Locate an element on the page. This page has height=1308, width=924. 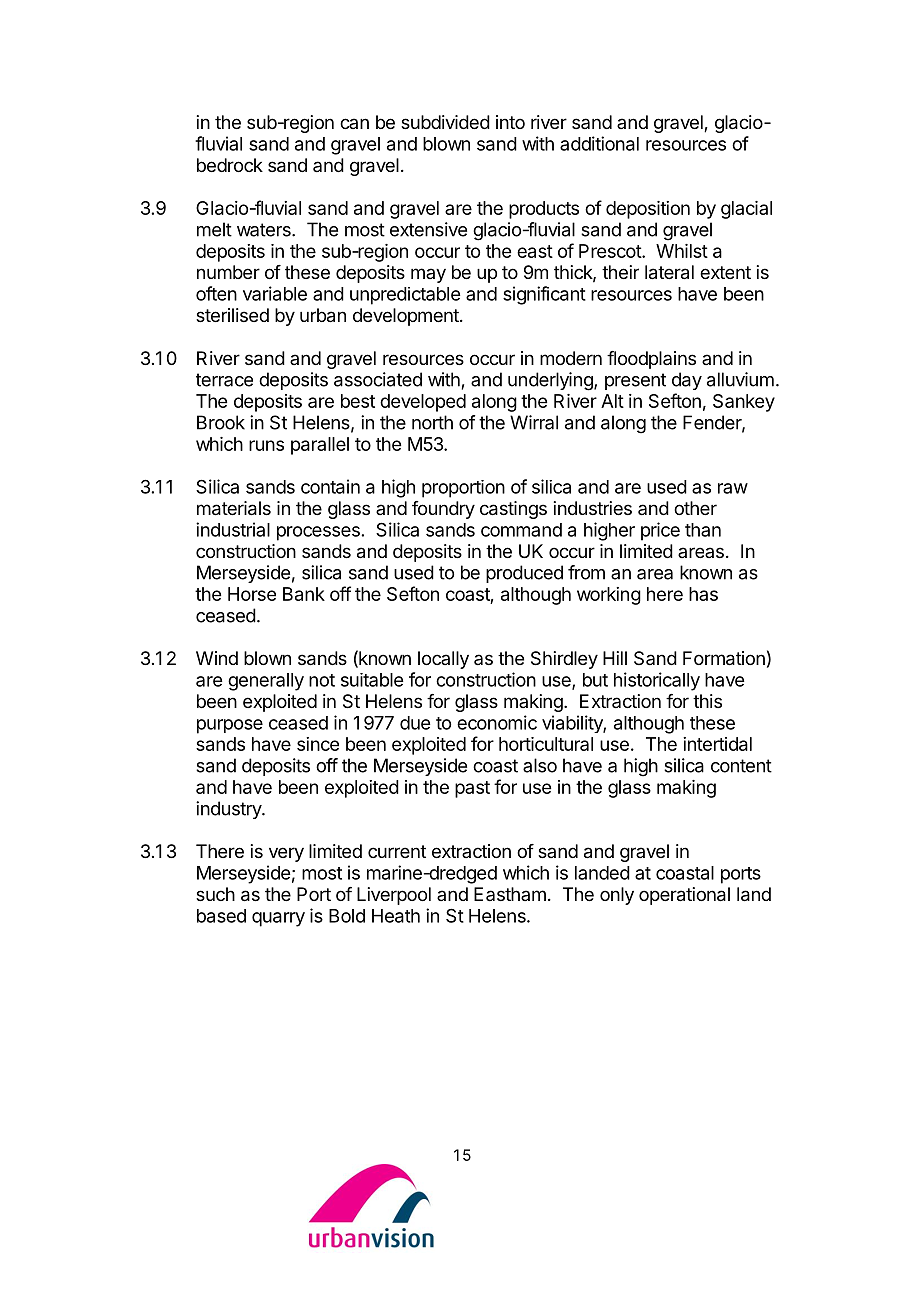
variable is located at coordinates (275, 293).
